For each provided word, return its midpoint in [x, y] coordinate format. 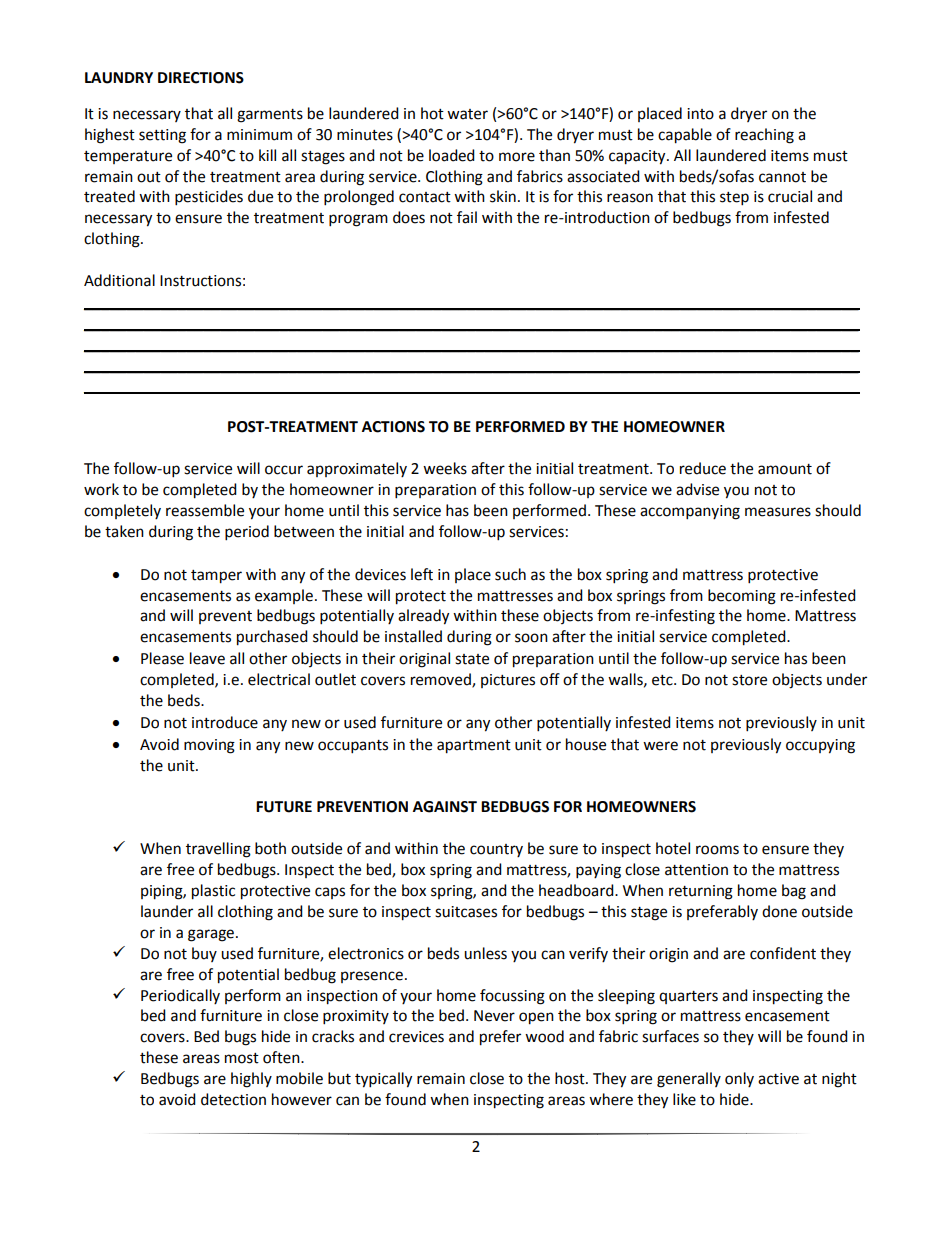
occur [284, 470]
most [242, 1058]
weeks [445, 468]
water [467, 114]
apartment [474, 747]
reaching [764, 136]
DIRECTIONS [201, 78]
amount [785, 469]
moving [209, 746]
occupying [820, 746]
